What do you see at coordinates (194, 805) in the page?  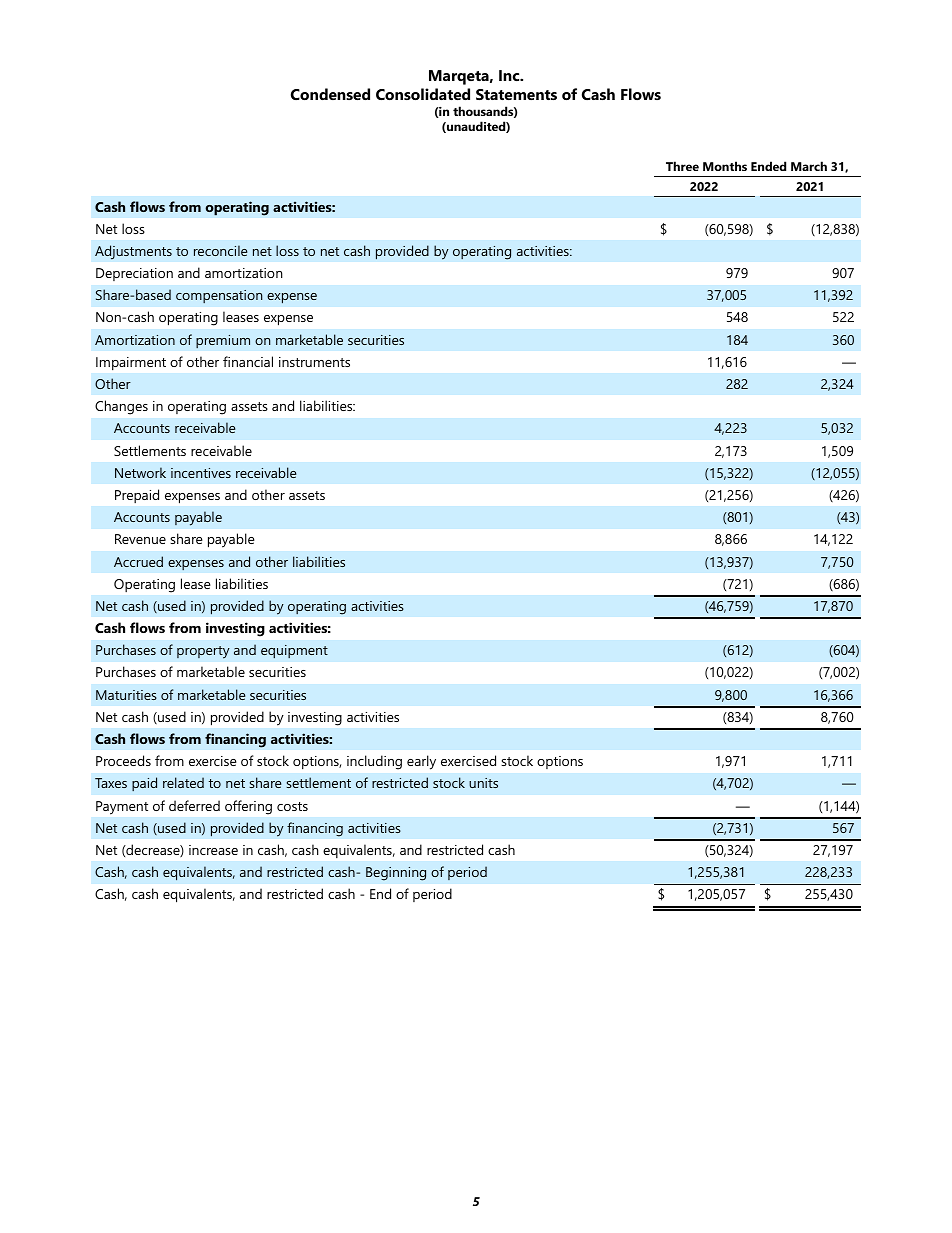 I see `deferred` at bounding box center [194, 805].
